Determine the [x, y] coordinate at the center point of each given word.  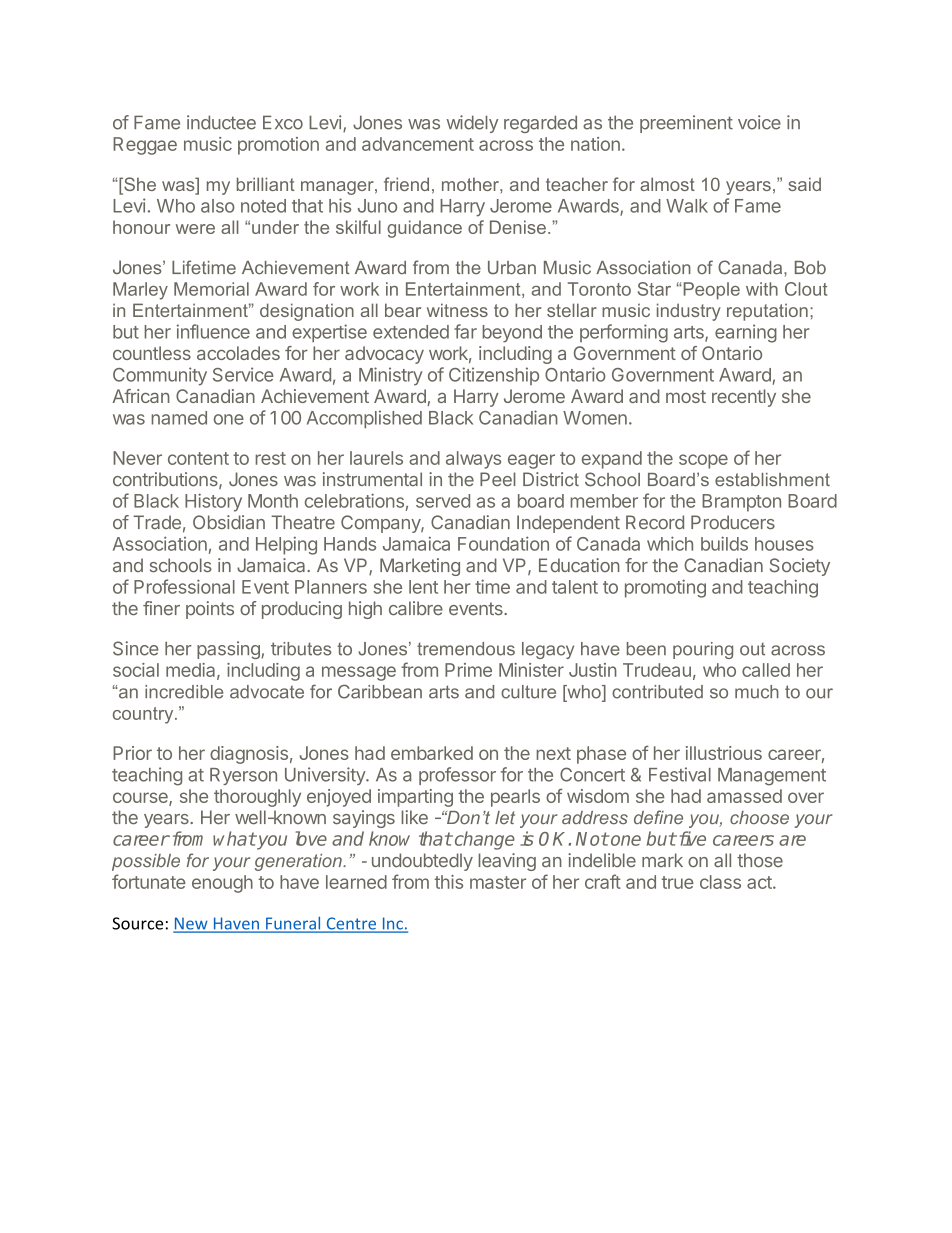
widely [472, 124]
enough [222, 884]
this [449, 882]
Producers [733, 522]
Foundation [503, 543]
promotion [278, 146]
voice [759, 122]
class [720, 882]
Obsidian [229, 522]
